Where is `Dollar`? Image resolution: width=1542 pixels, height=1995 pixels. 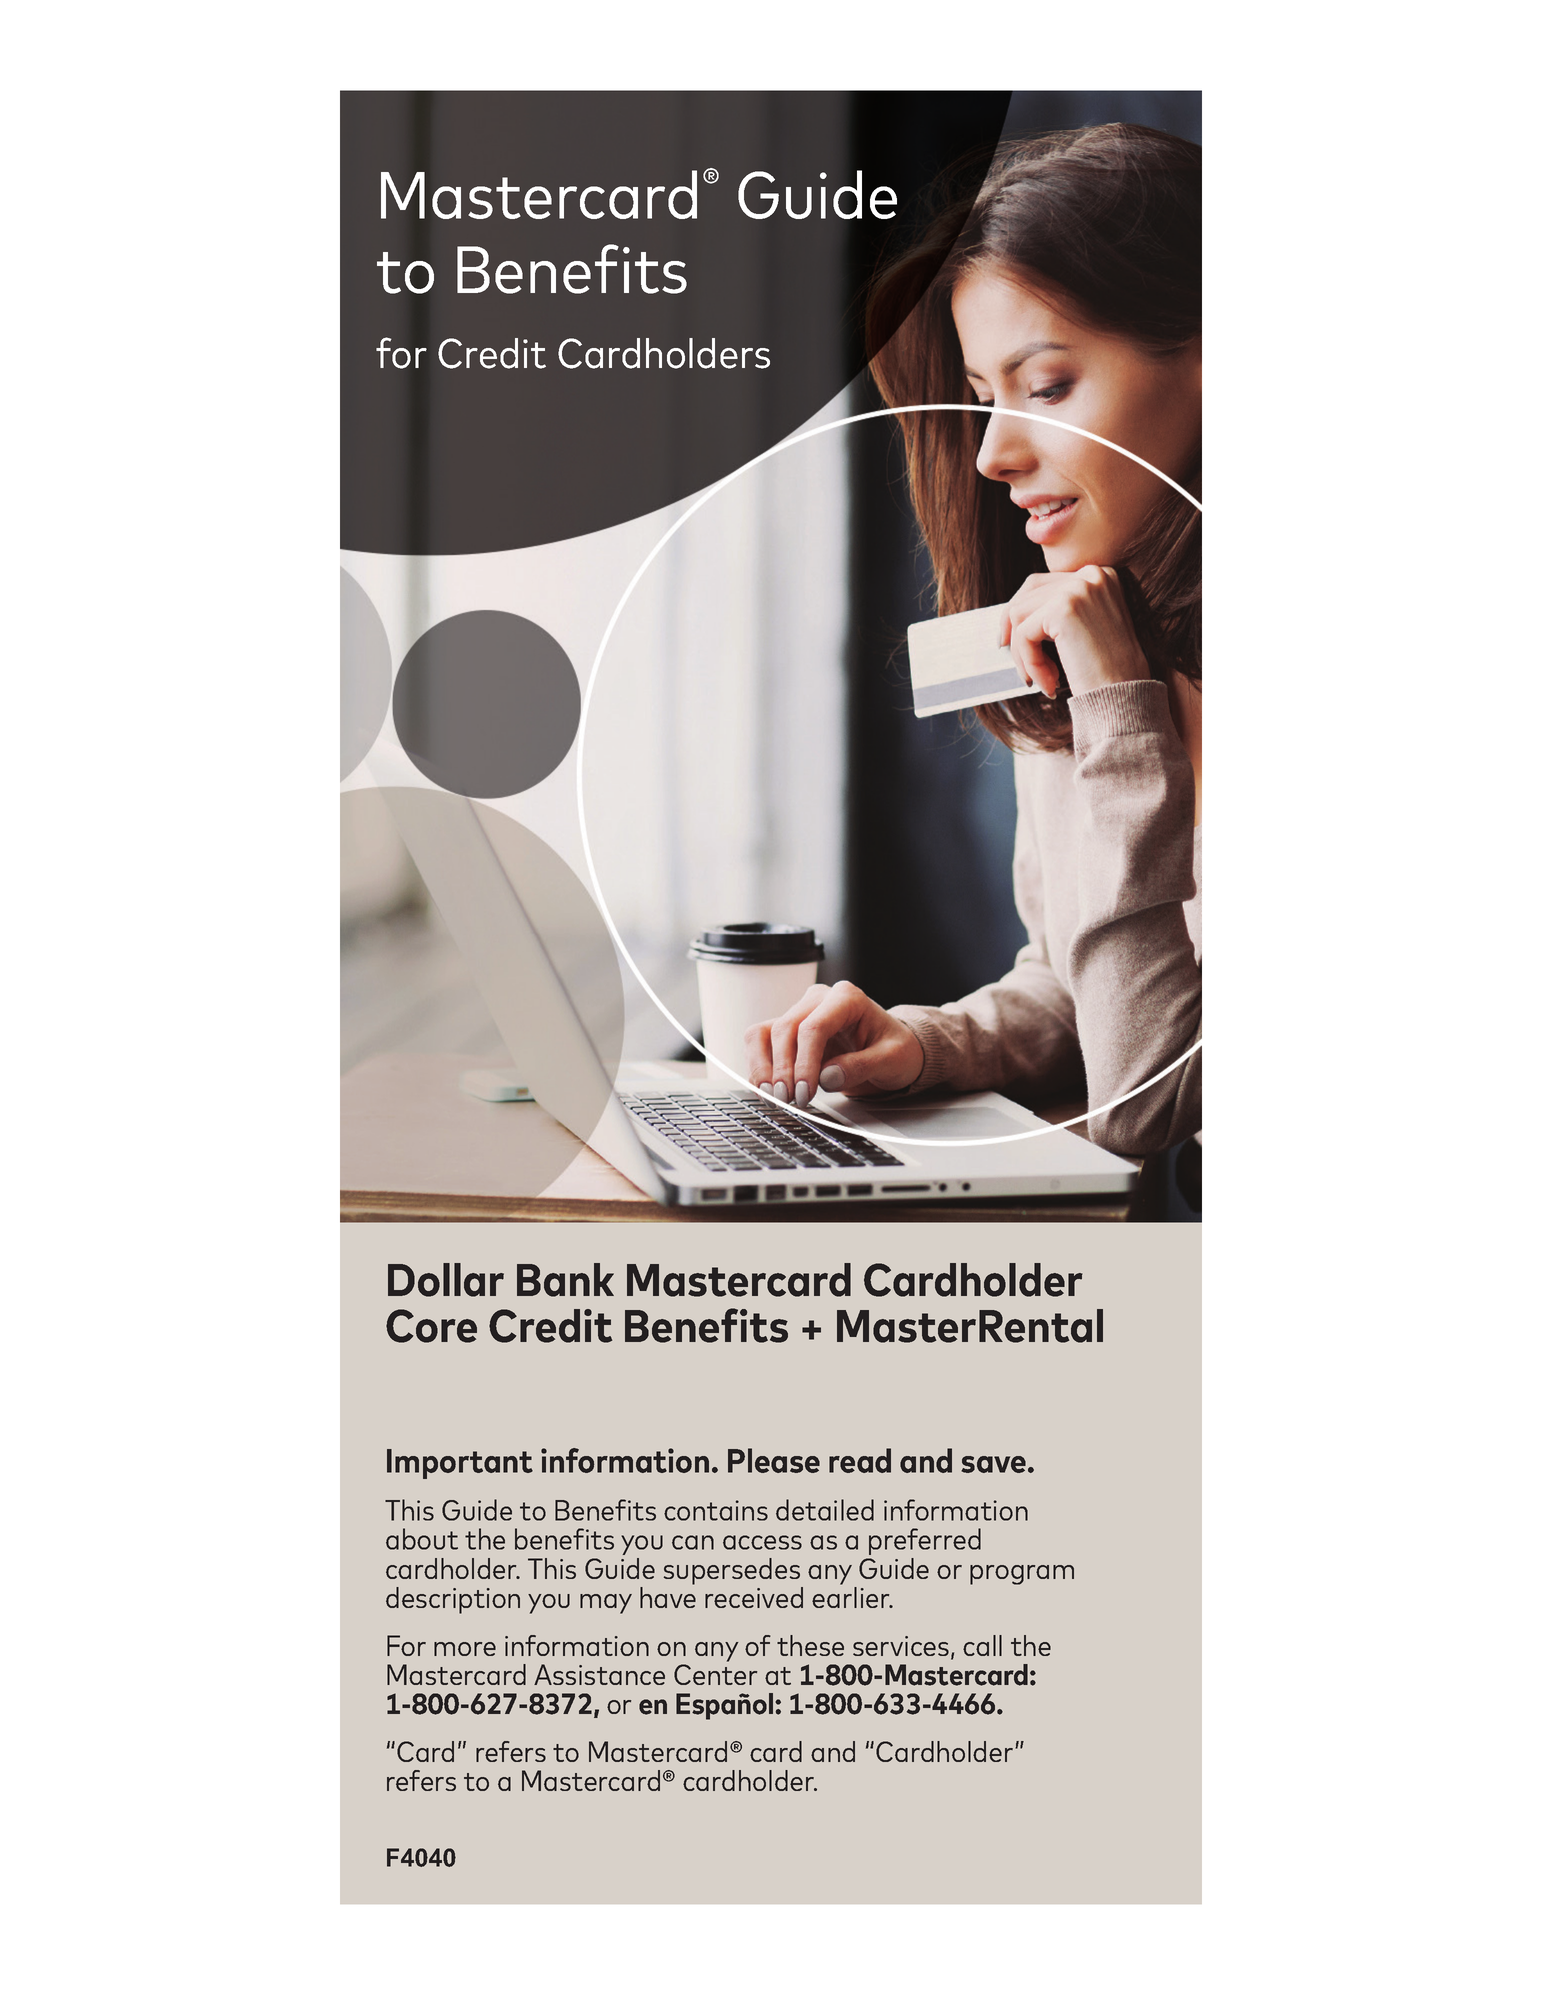
Dollar is located at coordinates (446, 1280).
